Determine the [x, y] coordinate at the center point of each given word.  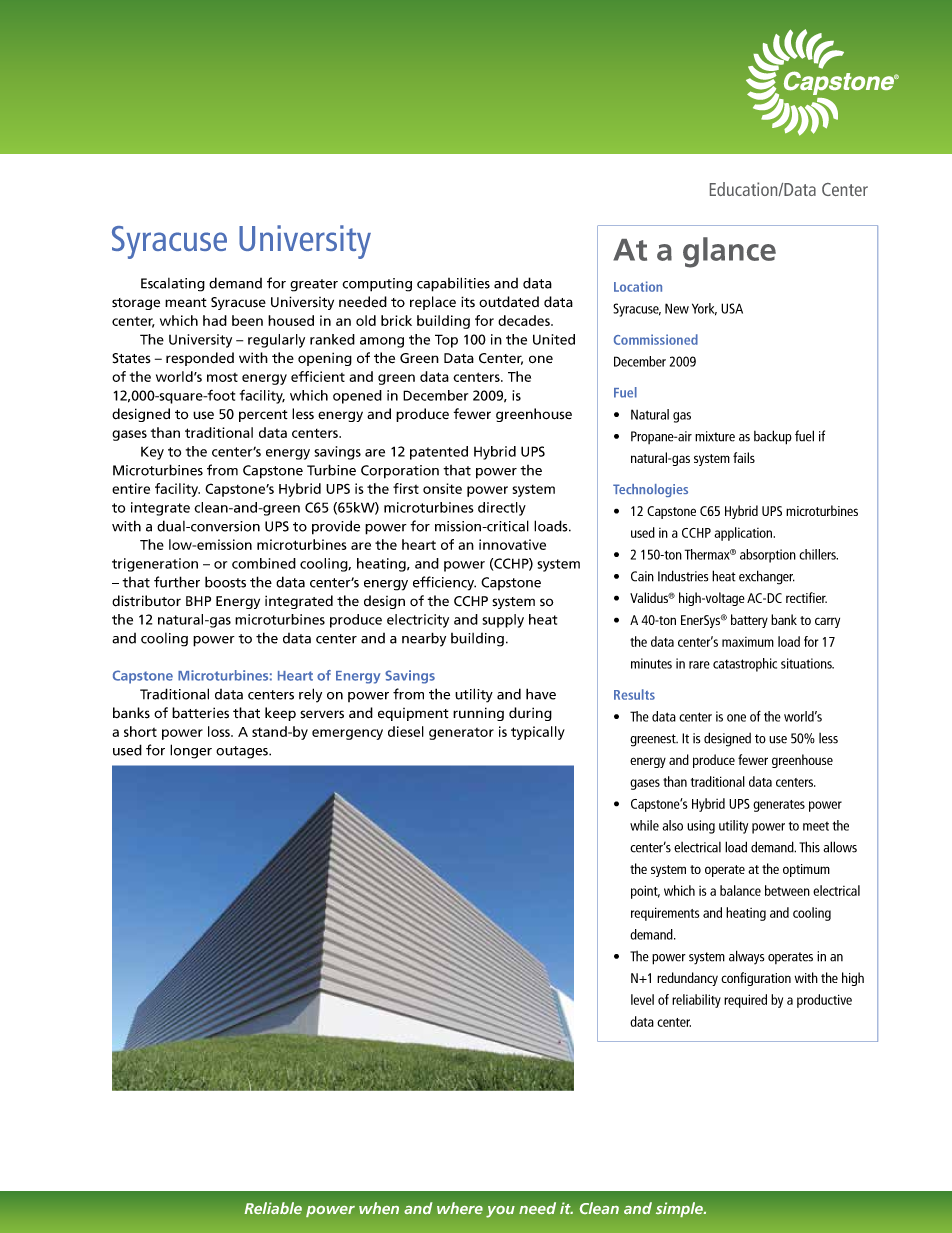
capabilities [453, 284]
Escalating [173, 285]
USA [732, 308]
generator [461, 734]
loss [220, 731]
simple [681, 1209]
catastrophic [745, 665]
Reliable [273, 1208]
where [460, 1208]
